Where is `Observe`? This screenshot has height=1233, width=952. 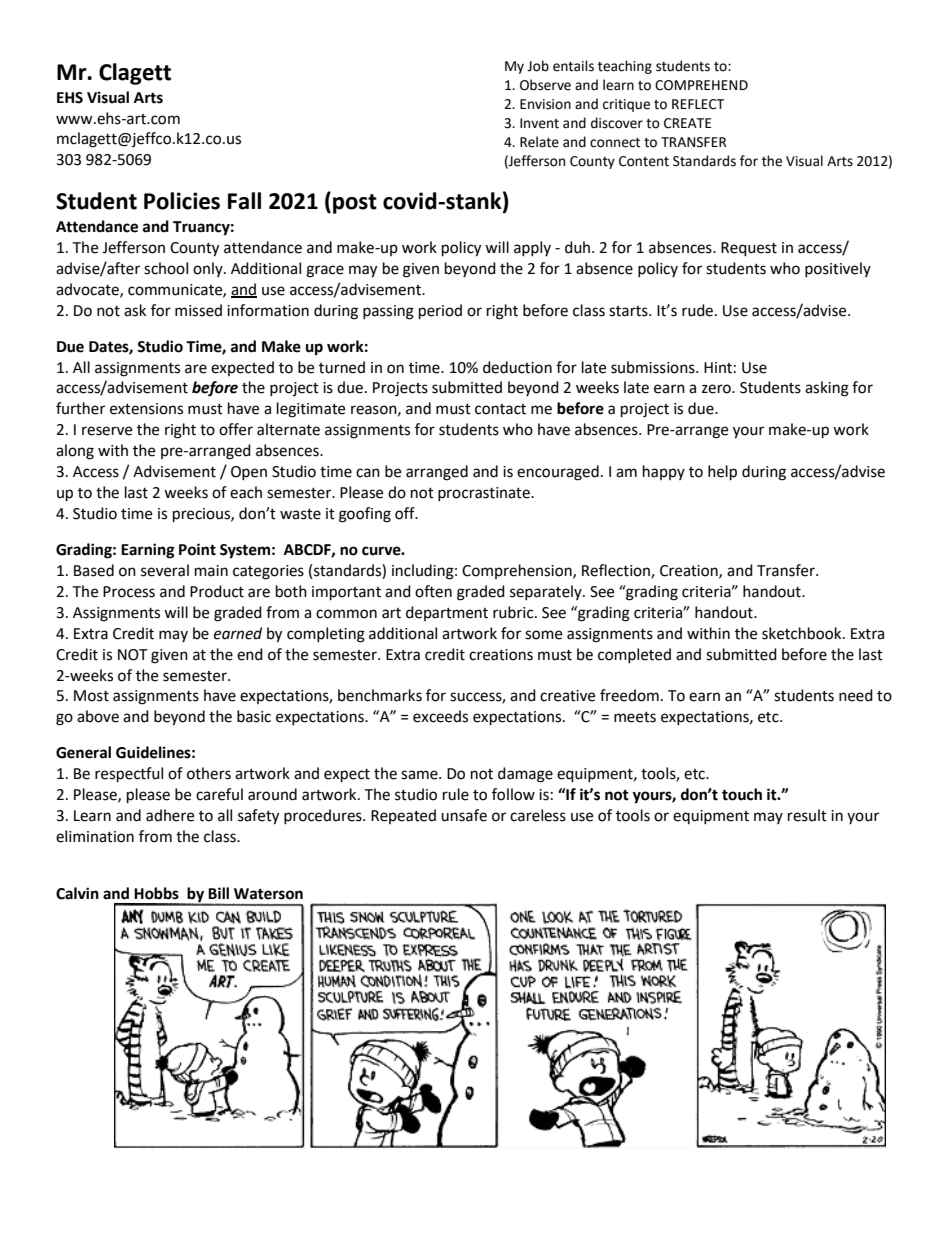 Observe is located at coordinates (545, 85).
